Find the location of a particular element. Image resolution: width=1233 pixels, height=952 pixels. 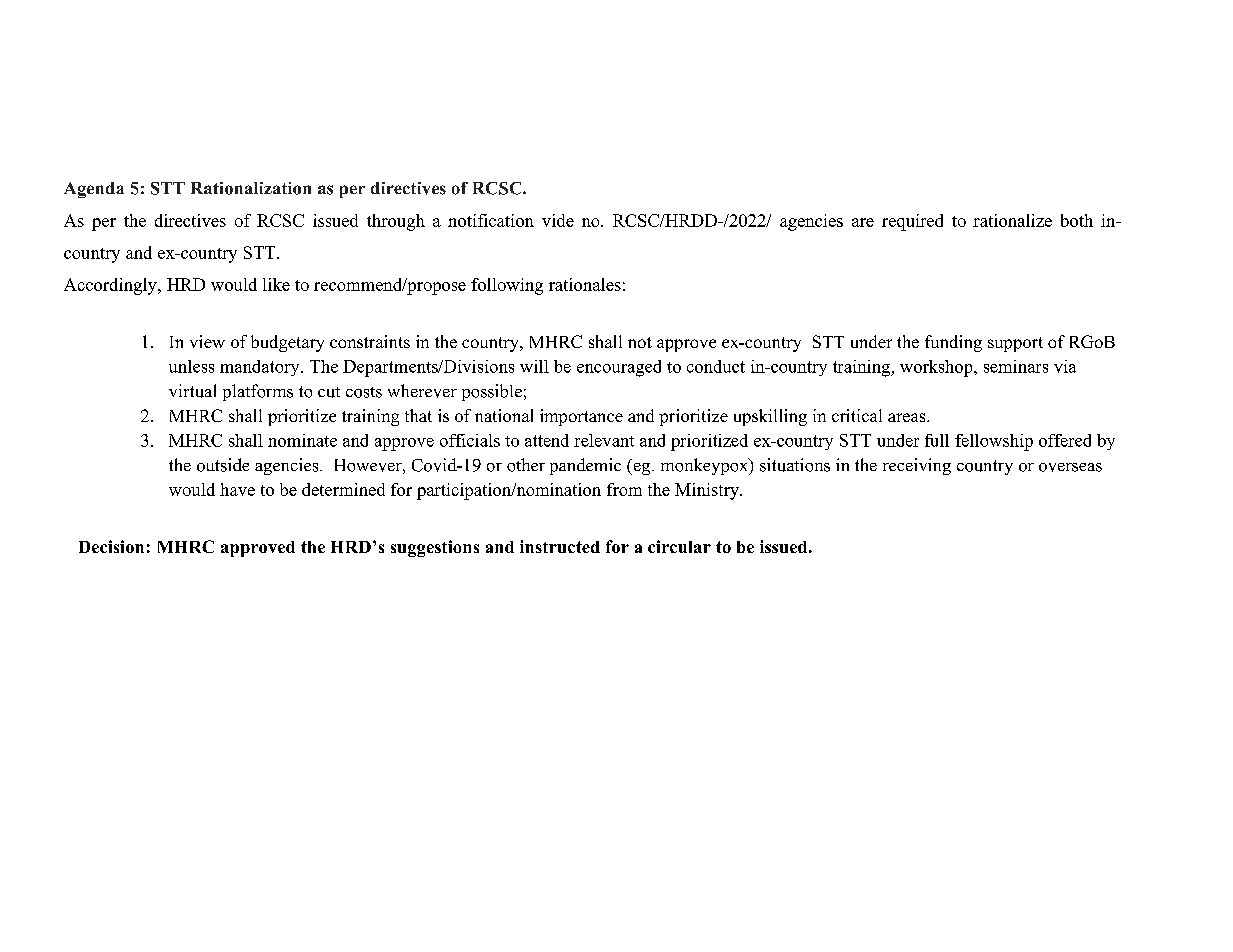

relevant is located at coordinates (604, 440).
